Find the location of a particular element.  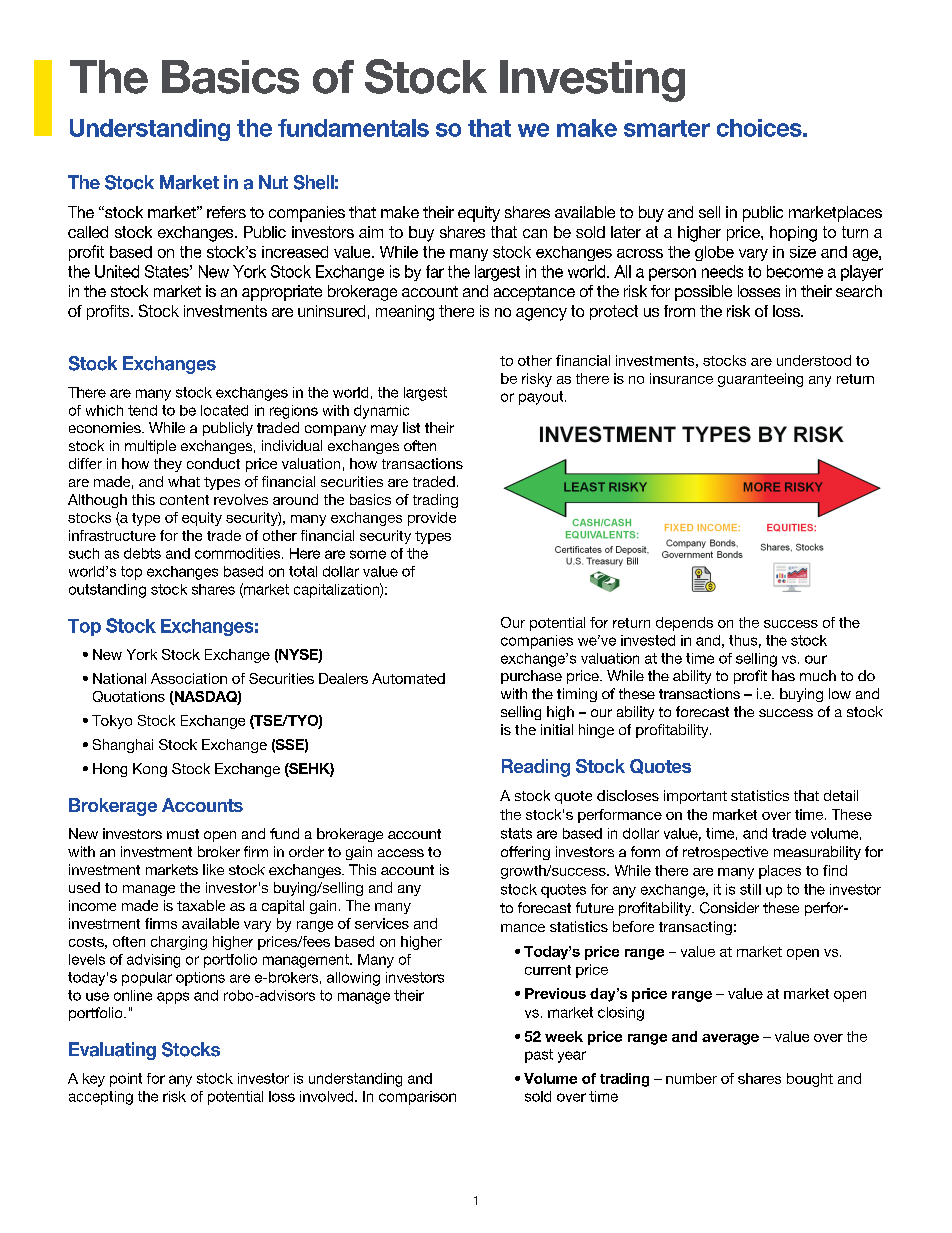

Investing is located at coordinates (592, 81).
